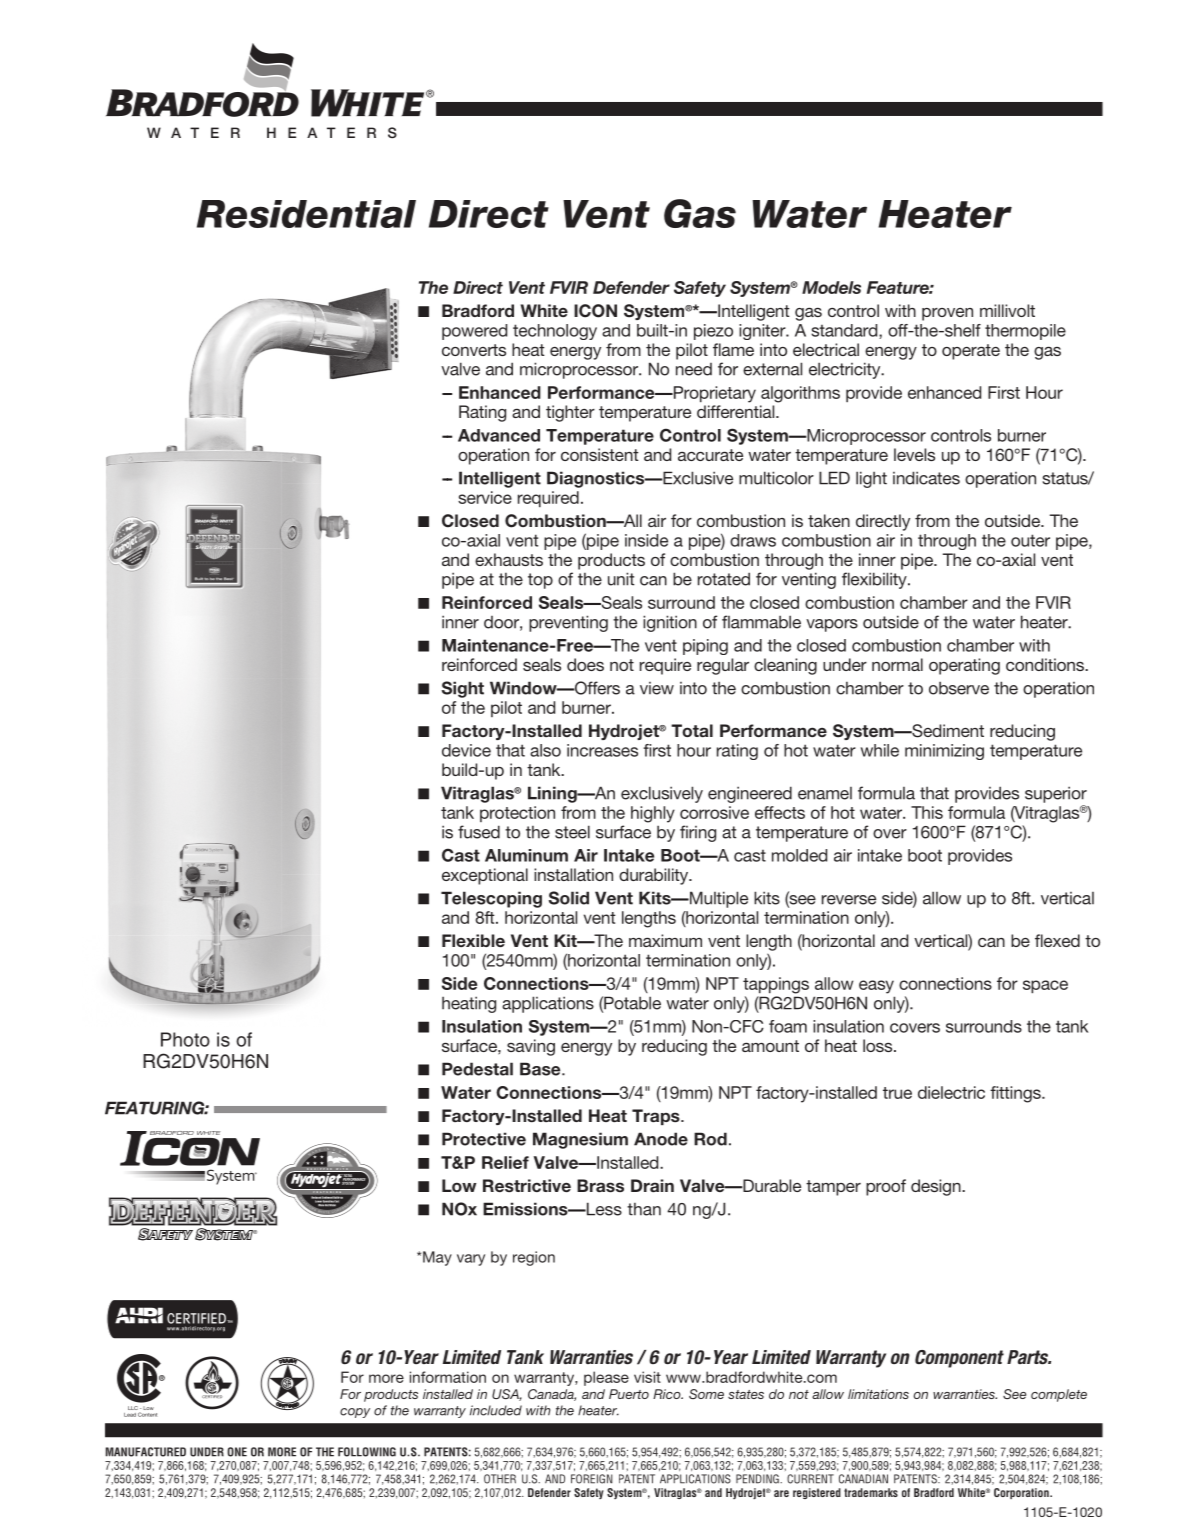 Image resolution: width=1190 pixels, height=1540 pixels. What do you see at coordinates (541, 1069) in the screenshot?
I see `Base` at bounding box center [541, 1069].
